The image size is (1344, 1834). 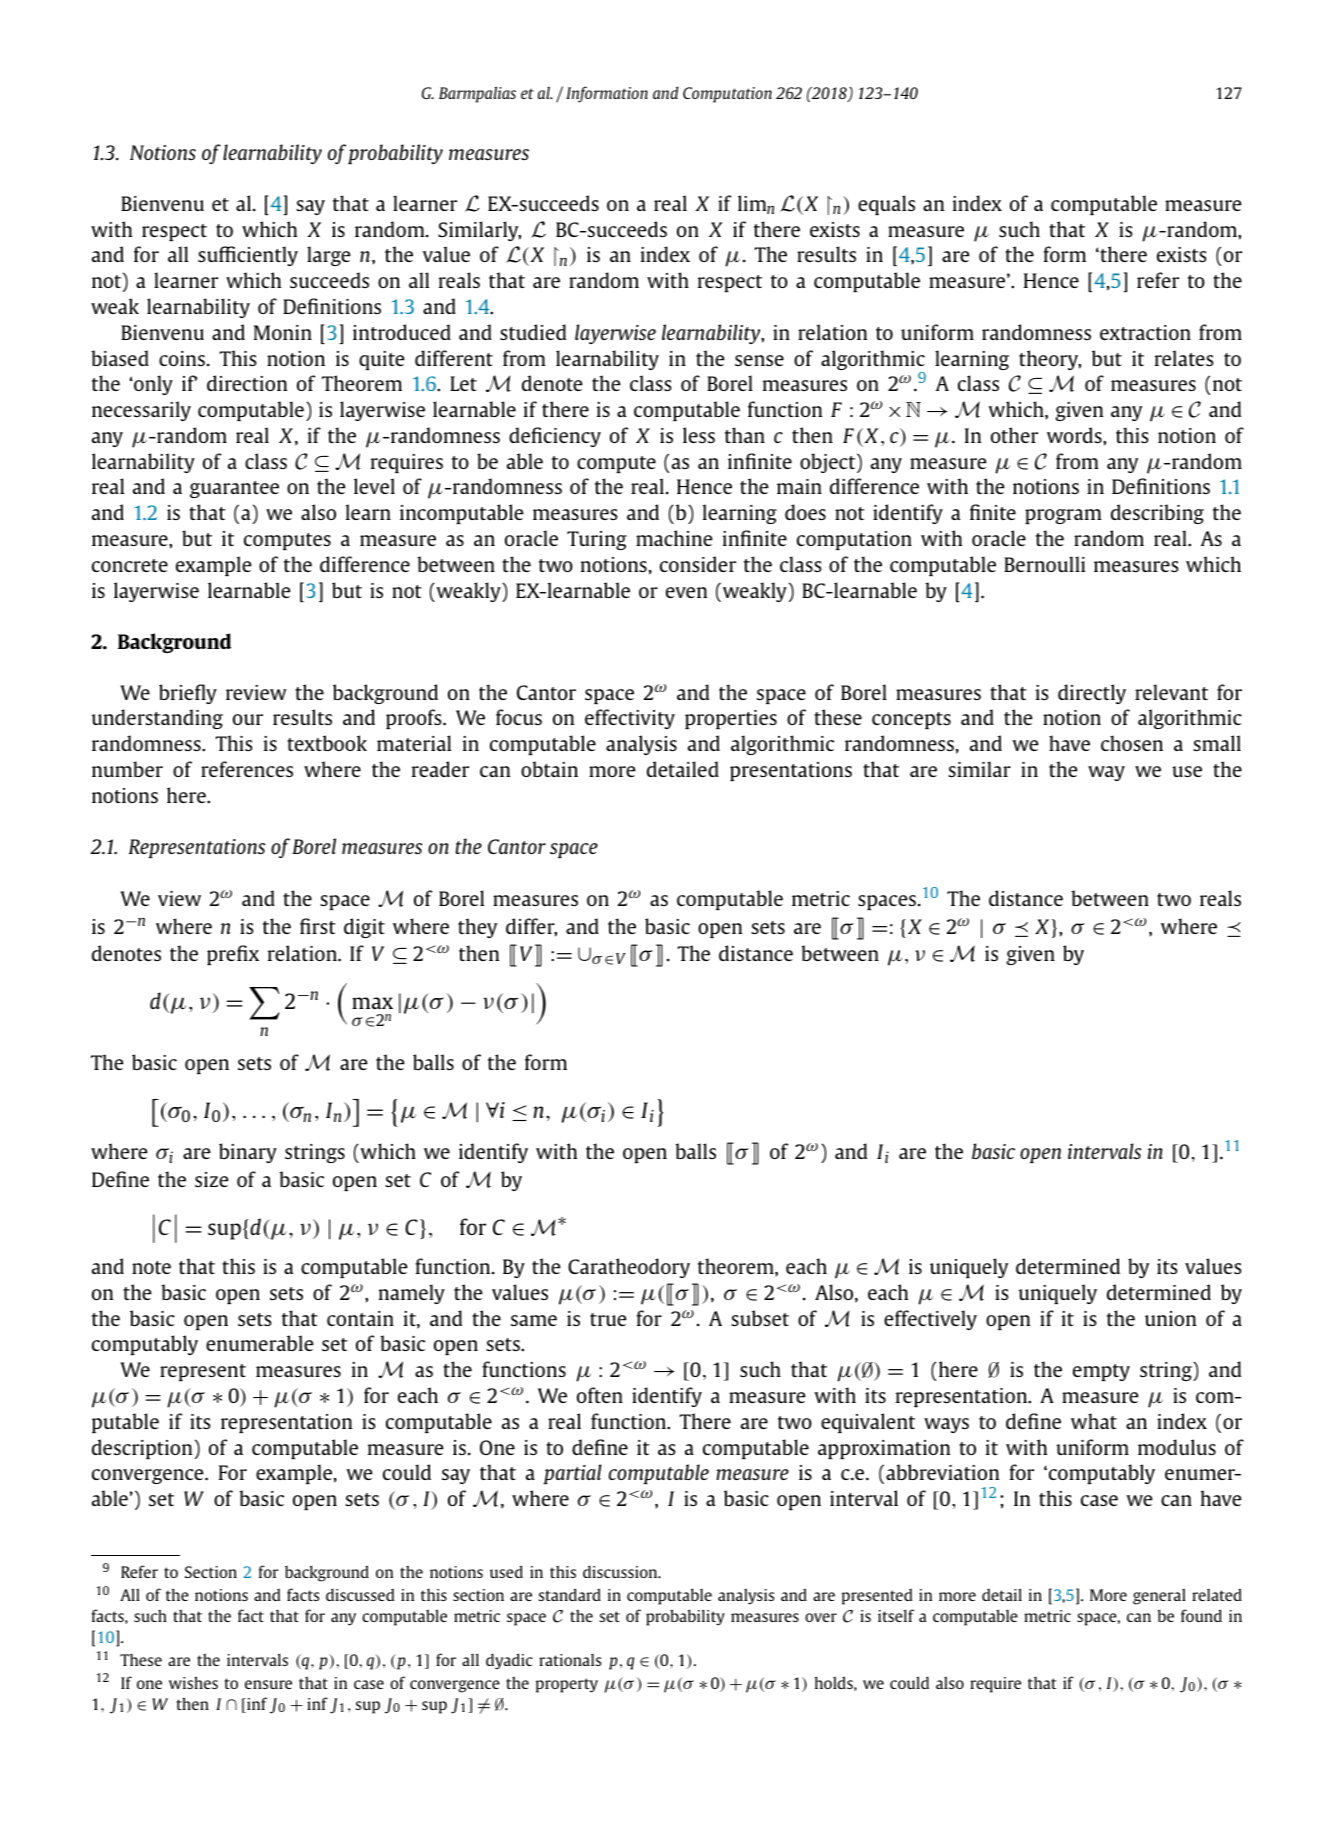 I want to click on large, so click(x=329, y=256).
